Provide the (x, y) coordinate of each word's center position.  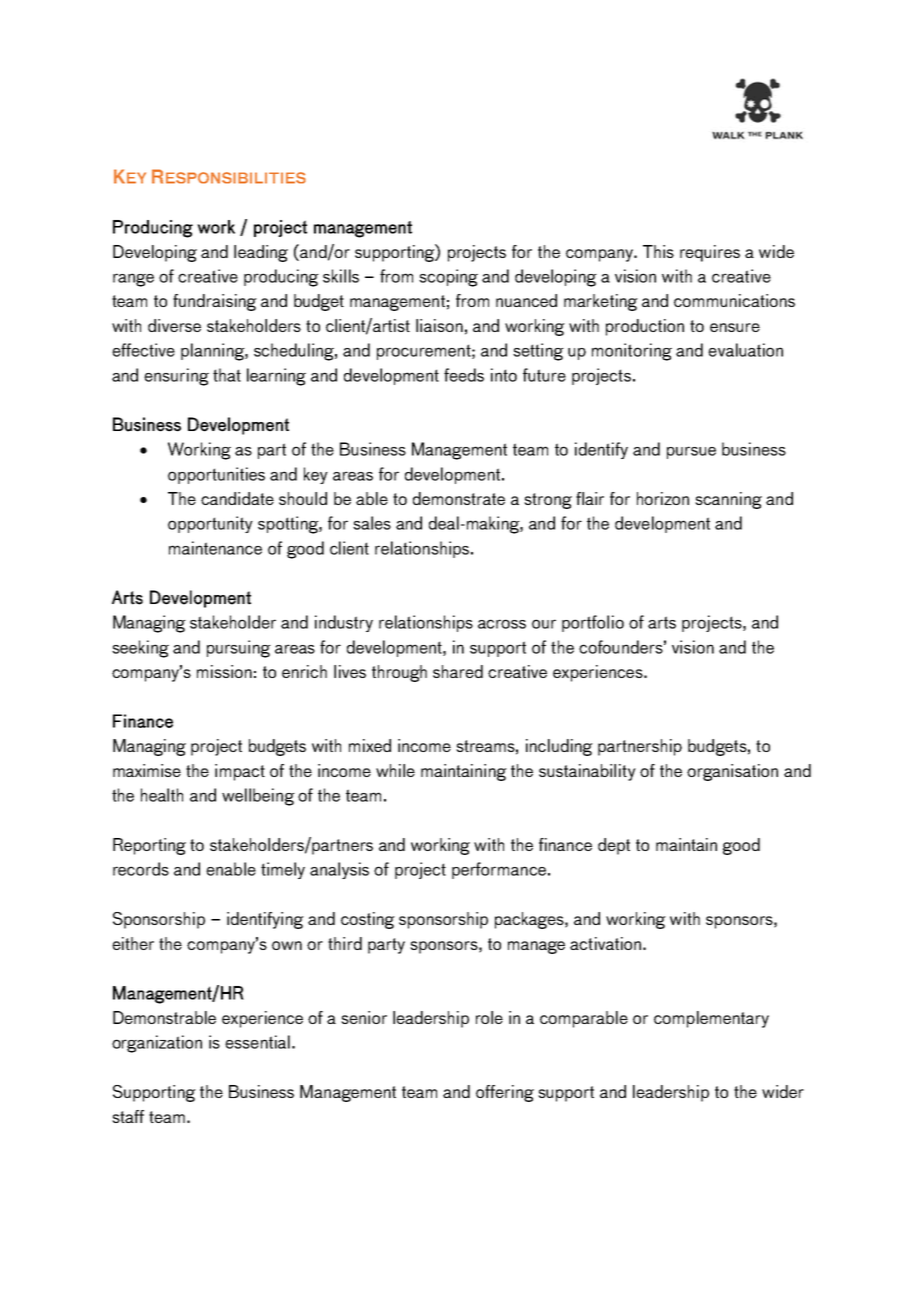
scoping (448, 278)
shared (458, 671)
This (658, 251)
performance (499, 870)
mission (224, 671)
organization (157, 1044)
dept (614, 846)
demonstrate (459, 498)
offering (505, 1093)
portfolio (593, 623)
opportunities (216, 475)
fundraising (215, 302)
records (141, 869)
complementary (711, 1019)
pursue (691, 452)
